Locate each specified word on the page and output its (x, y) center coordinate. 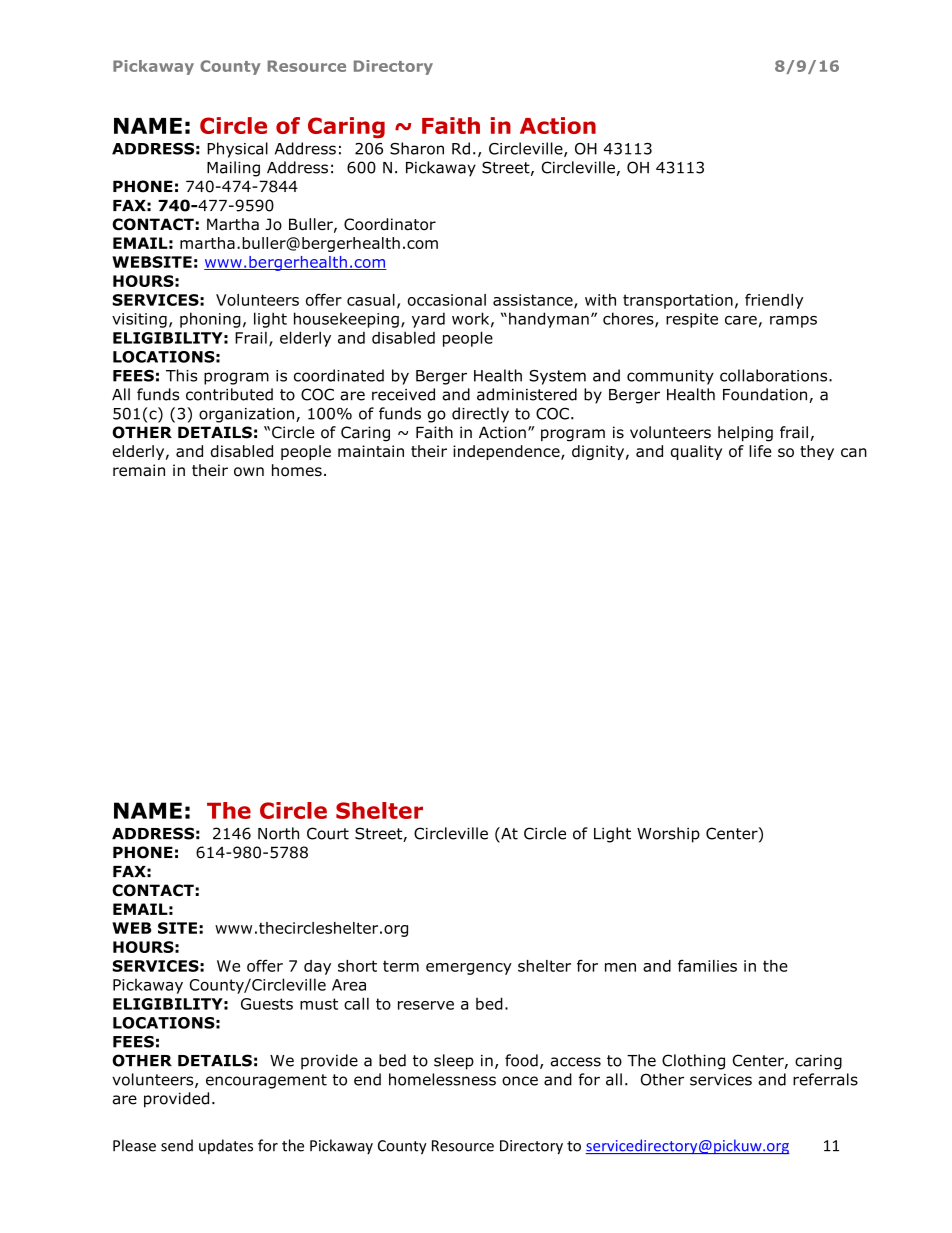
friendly (774, 301)
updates (226, 1147)
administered (527, 394)
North (278, 833)
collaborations (775, 375)
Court (328, 833)
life (760, 451)
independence (507, 452)
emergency (469, 969)
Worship (668, 835)
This (181, 375)
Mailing (233, 169)
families (707, 965)
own (249, 472)
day (317, 967)
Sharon (417, 148)
